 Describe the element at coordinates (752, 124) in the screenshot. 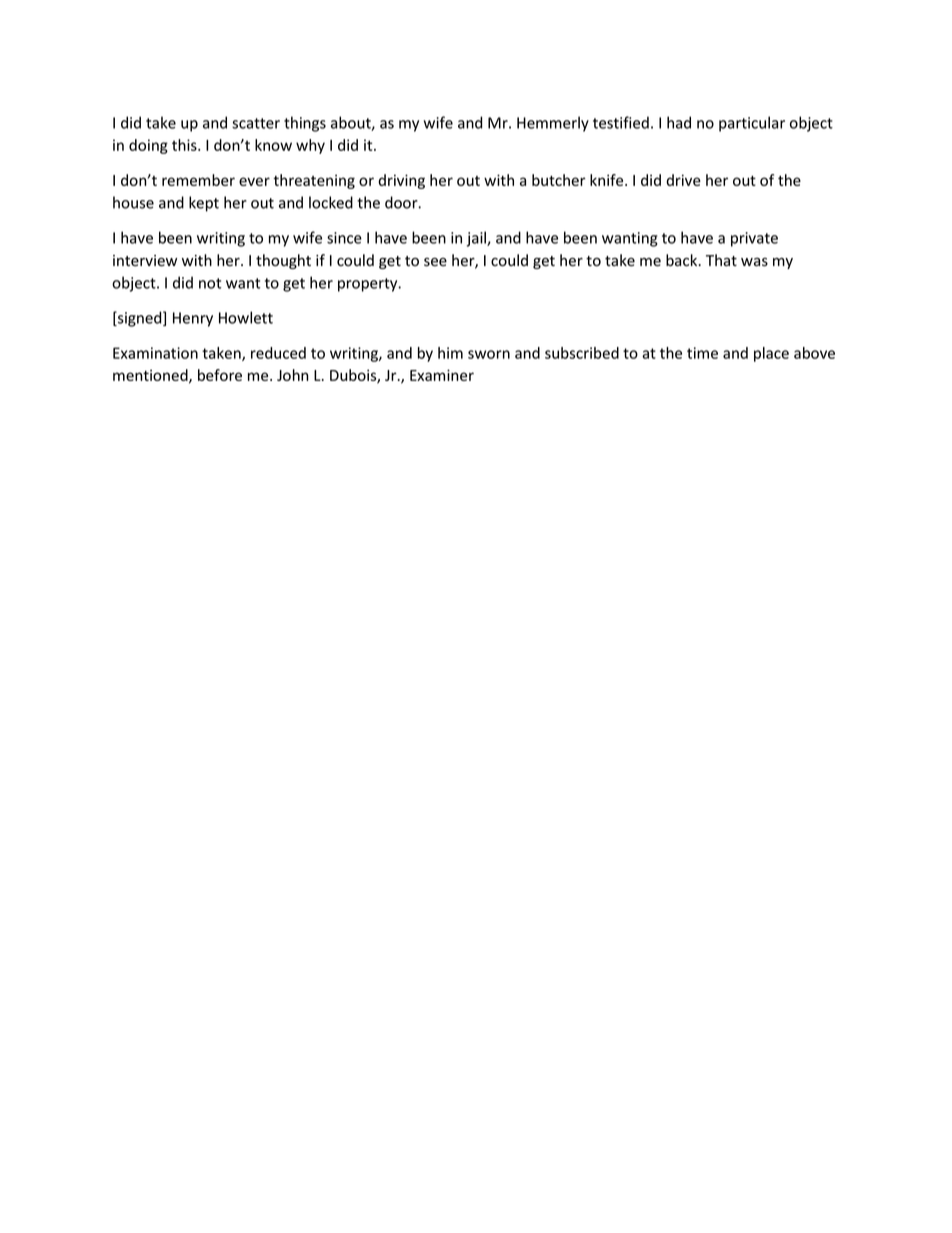

I see `particular` at that location.
